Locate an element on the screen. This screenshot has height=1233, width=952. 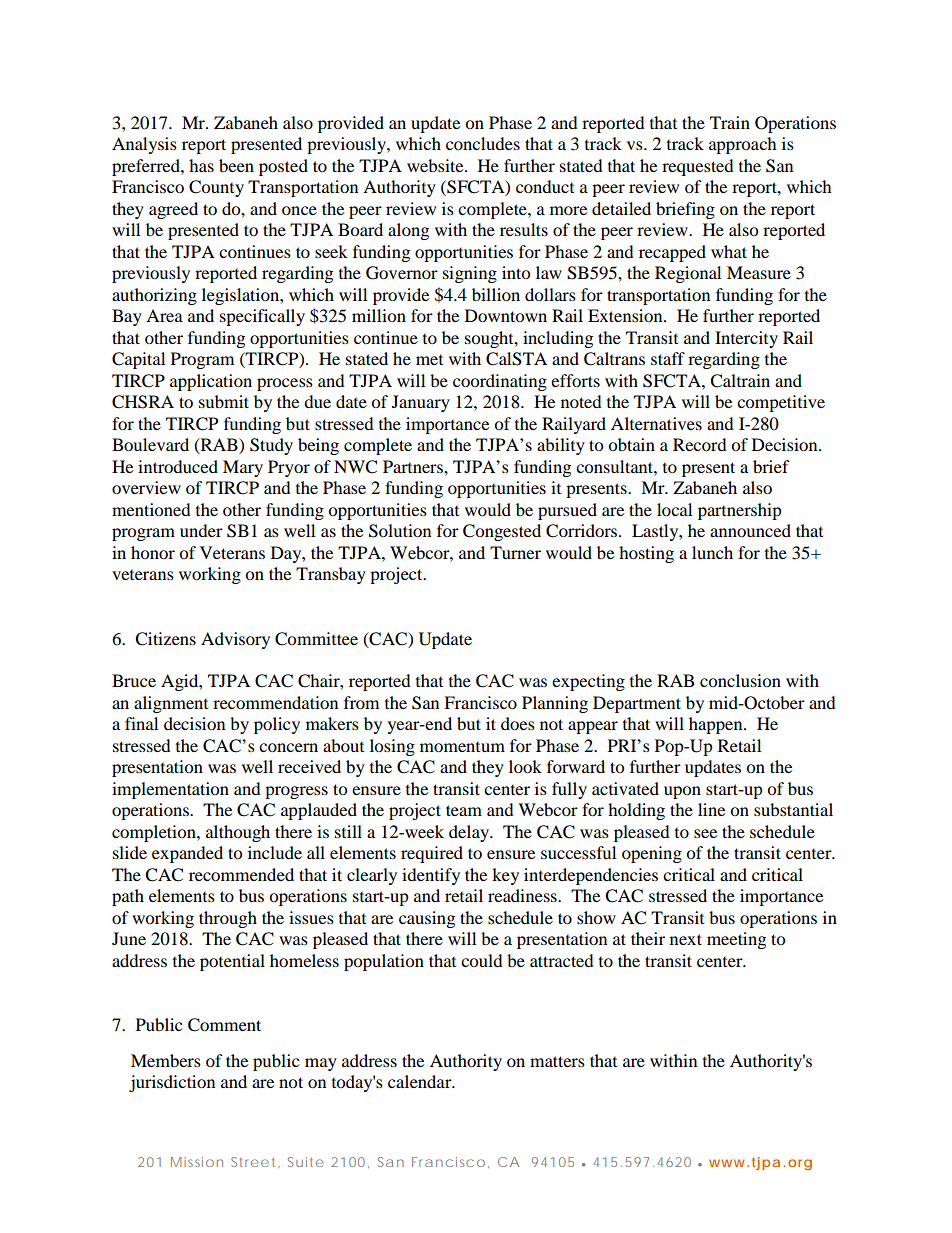
local is located at coordinates (674, 509).
